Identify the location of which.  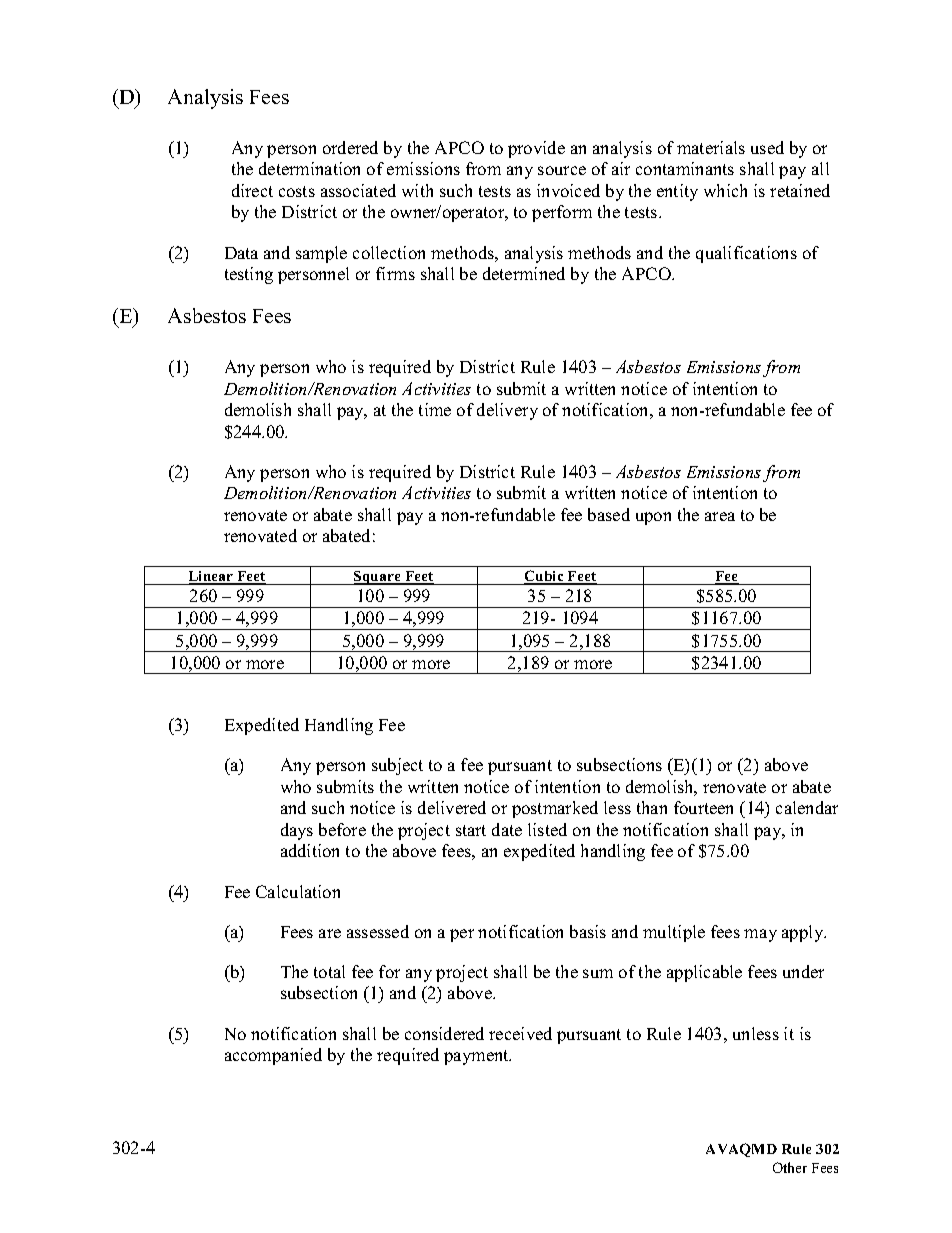
(725, 190).
